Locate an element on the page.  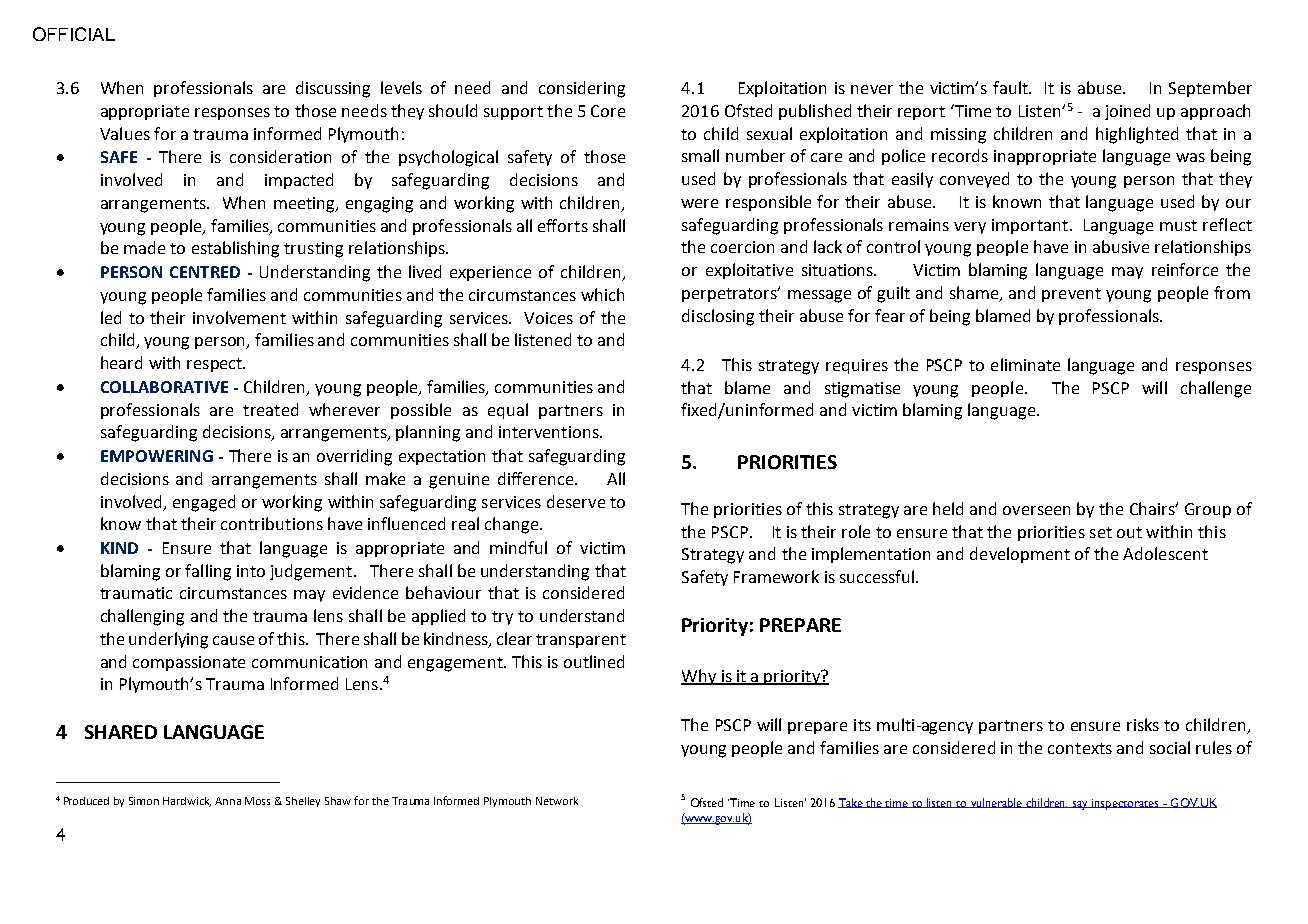
considering is located at coordinates (582, 89).
